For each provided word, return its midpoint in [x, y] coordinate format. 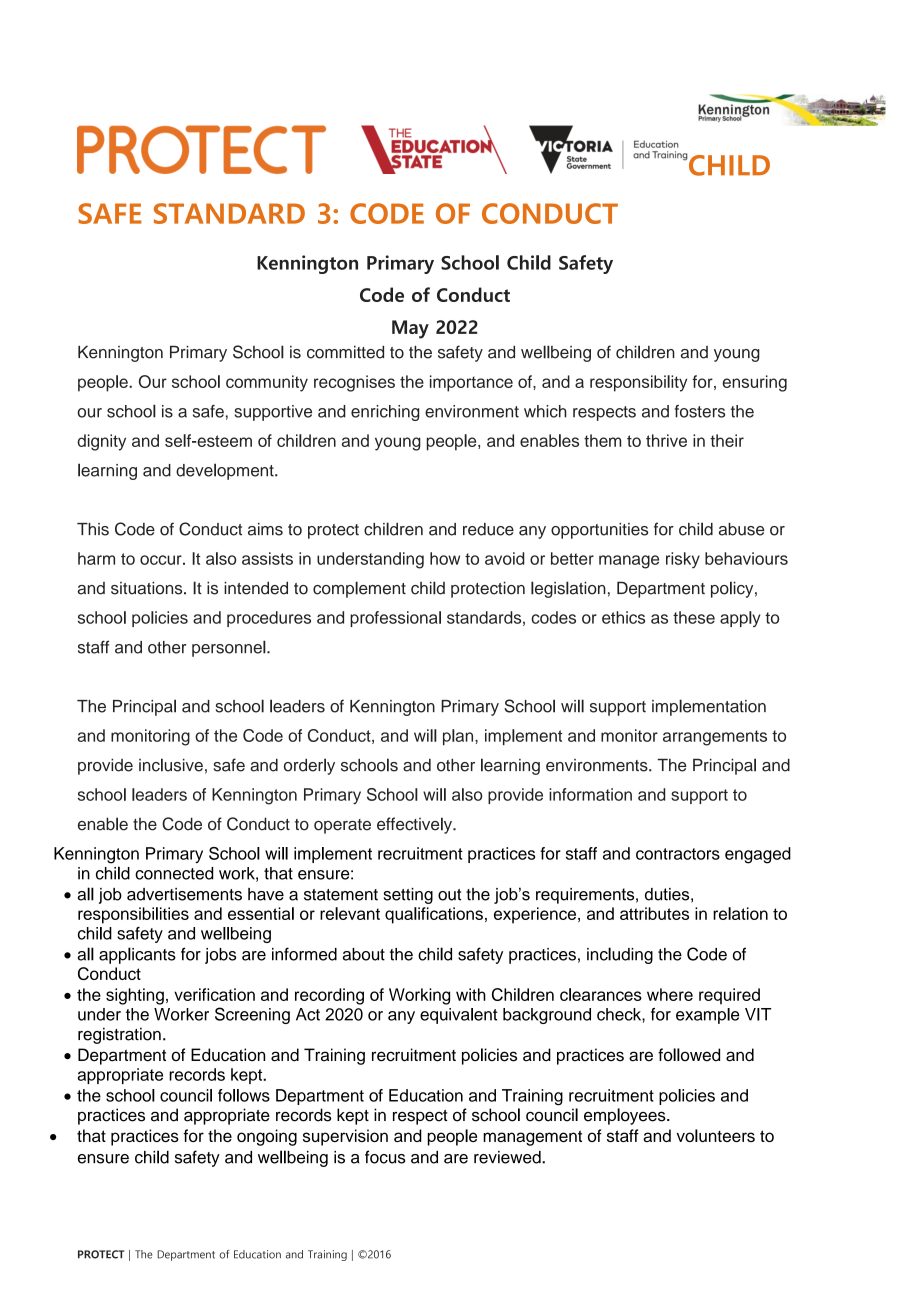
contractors [678, 854]
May [410, 329]
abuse [741, 529]
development [226, 471]
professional [395, 619]
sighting [135, 996]
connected [174, 873]
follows [244, 1095]
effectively [415, 825]
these [694, 617]
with [471, 994]
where [670, 994]
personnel [230, 648]
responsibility [638, 383]
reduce [488, 529]
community [267, 383]
